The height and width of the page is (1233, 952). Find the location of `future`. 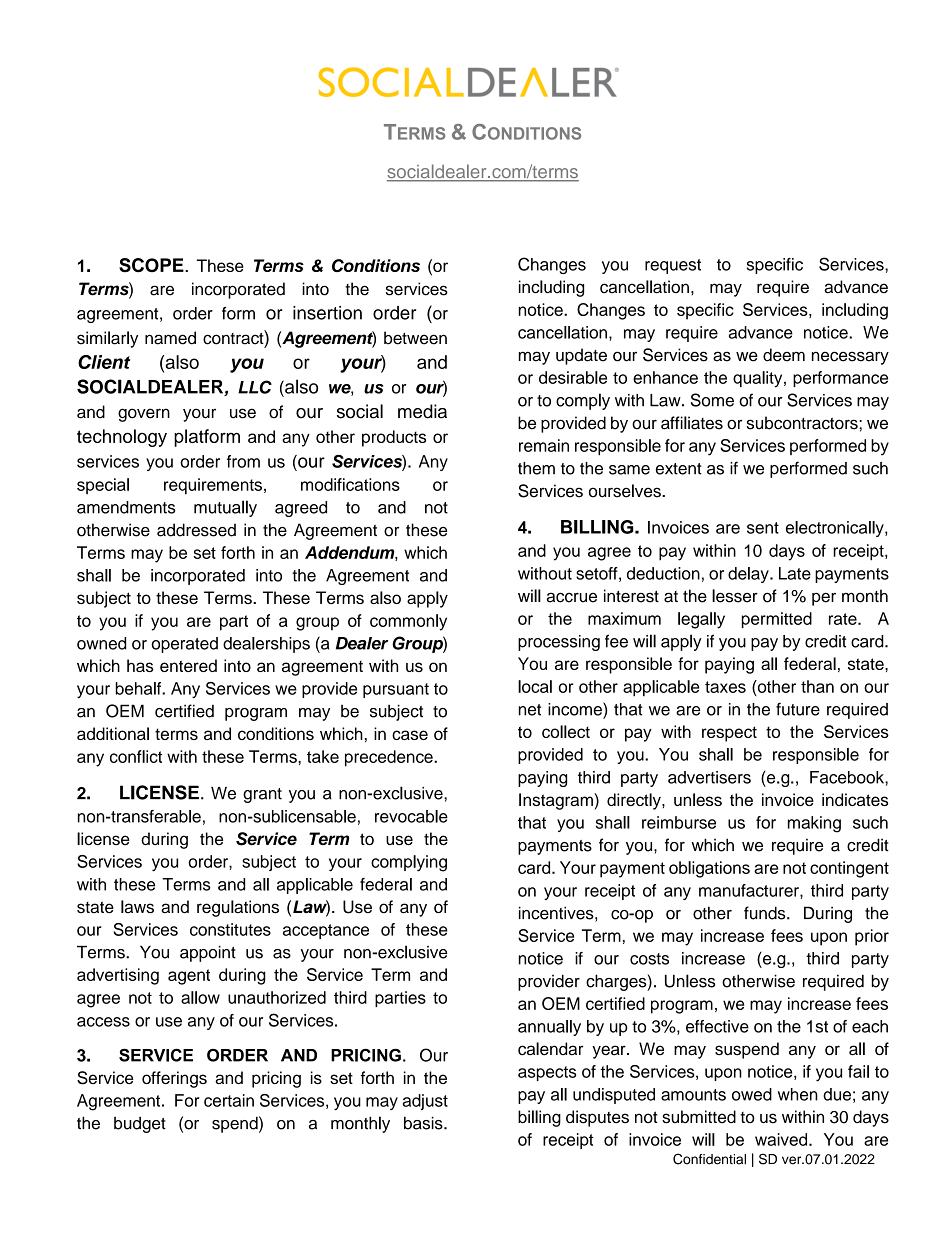

future is located at coordinates (798, 709).
